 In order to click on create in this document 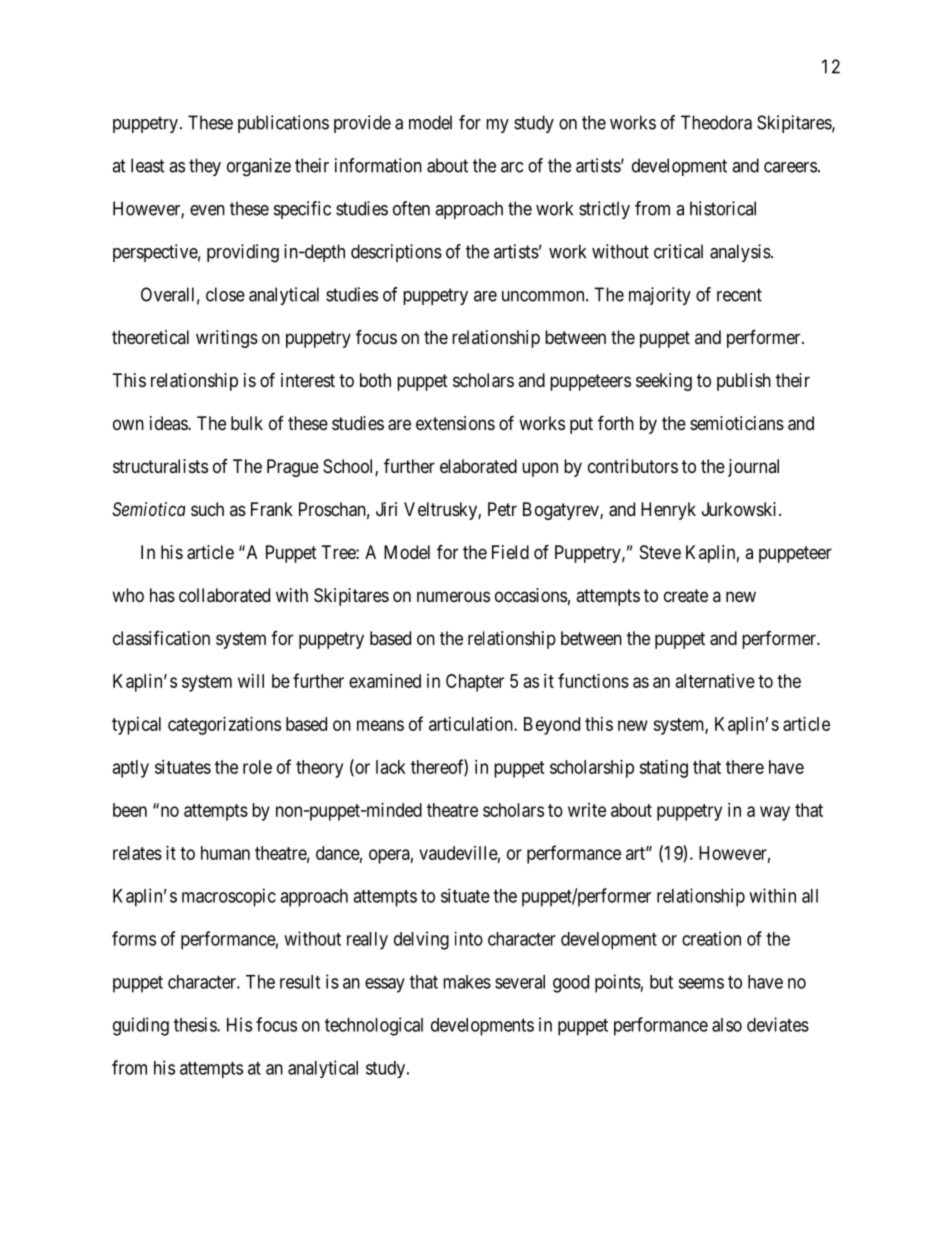, I will do `click(686, 596)`.
